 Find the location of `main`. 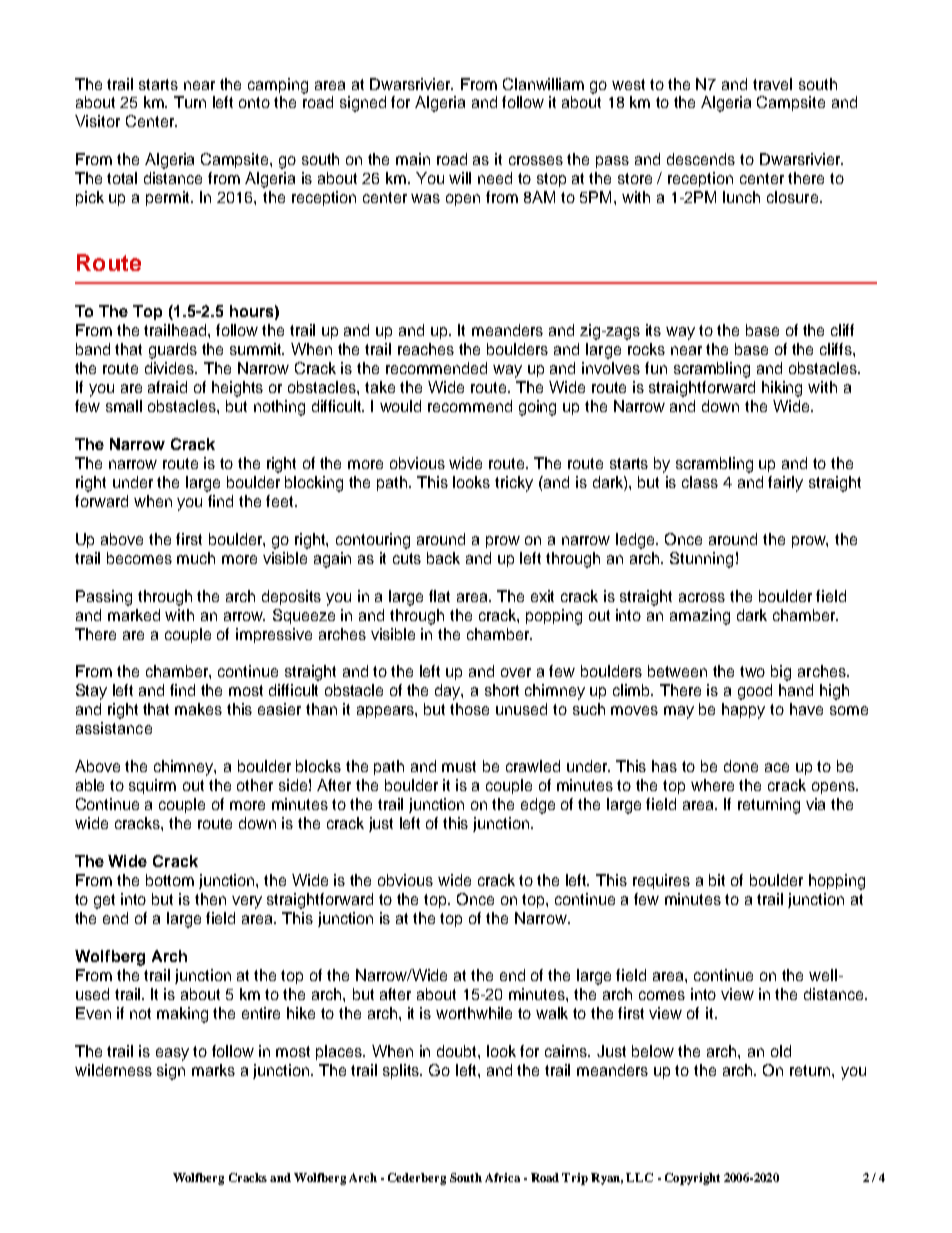

main is located at coordinates (413, 159).
